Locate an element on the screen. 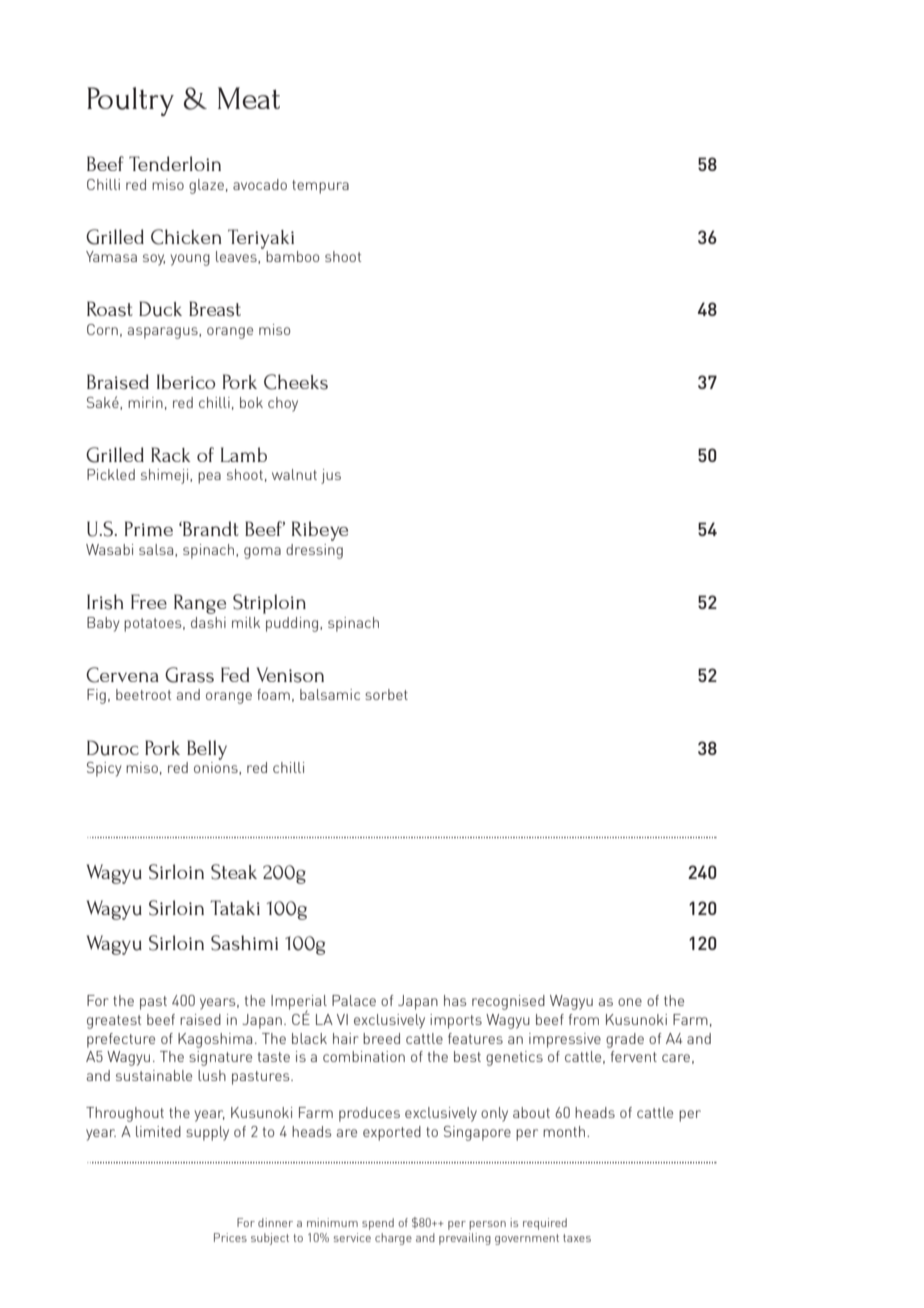 The width and height of the screenshot is (924, 1308). Tenderloin is located at coordinates (175, 163).
